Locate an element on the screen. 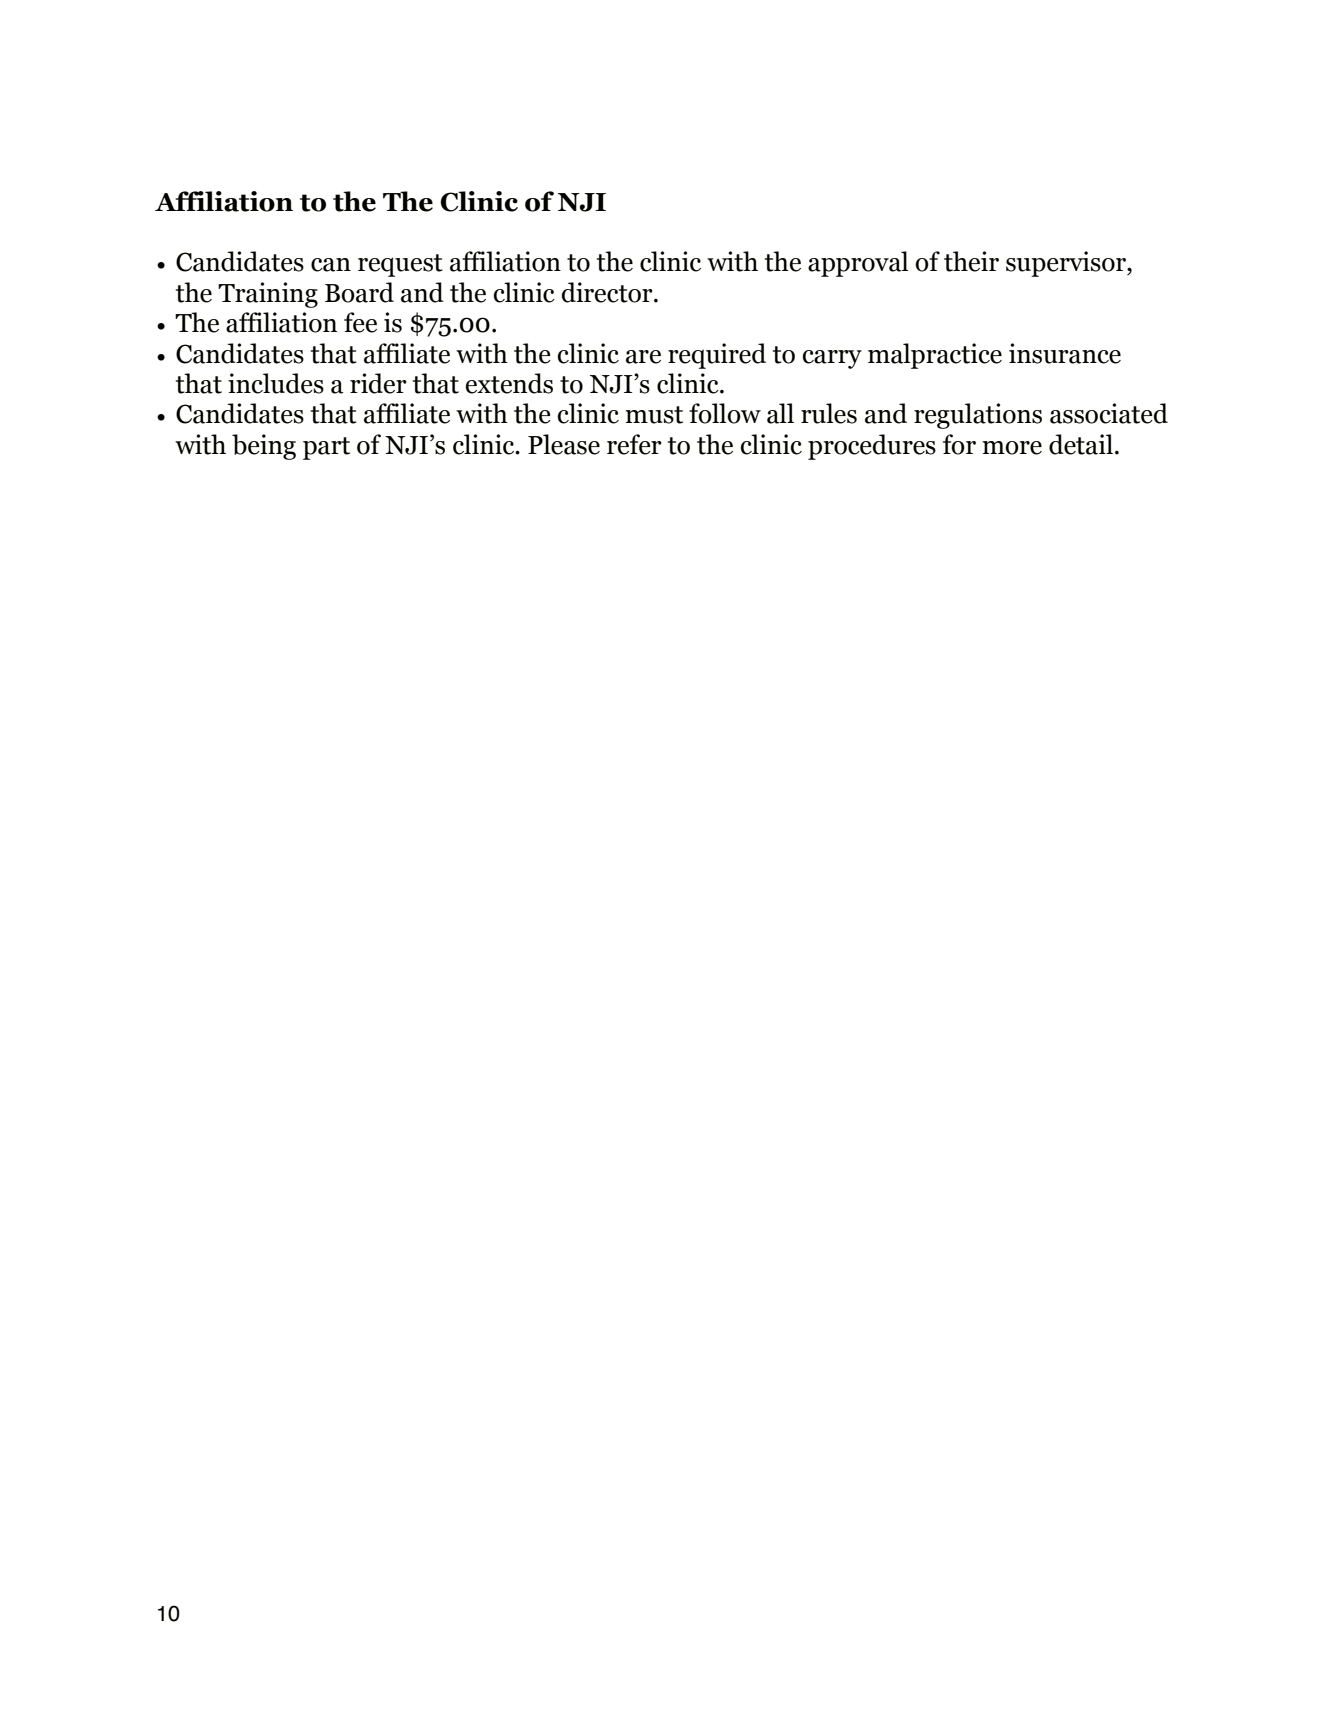  approval is located at coordinates (858, 264).
